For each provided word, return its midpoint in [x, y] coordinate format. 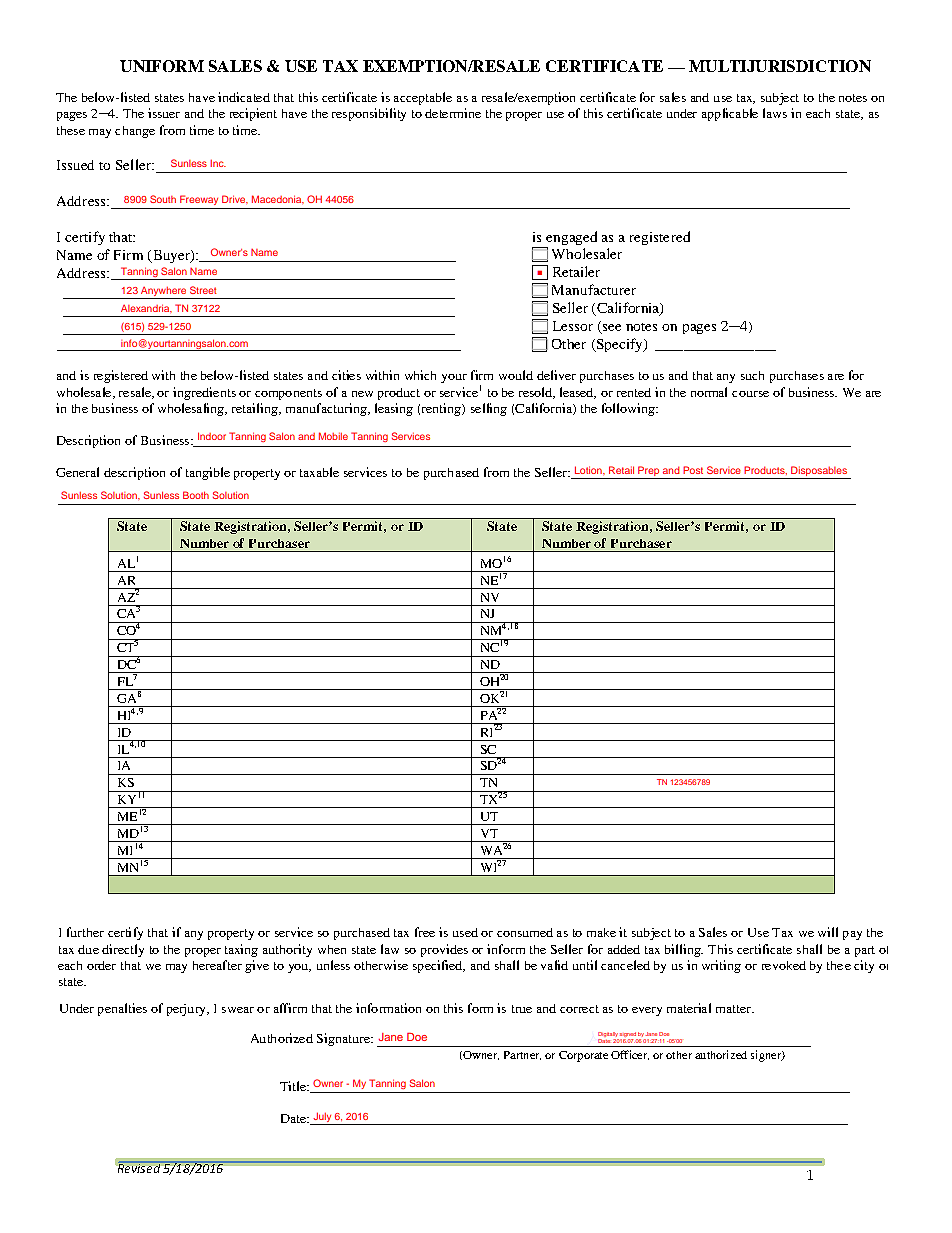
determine [453, 113]
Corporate [583, 1056]
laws [775, 113]
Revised [140, 1167]
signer [767, 1056]
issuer [164, 113]
